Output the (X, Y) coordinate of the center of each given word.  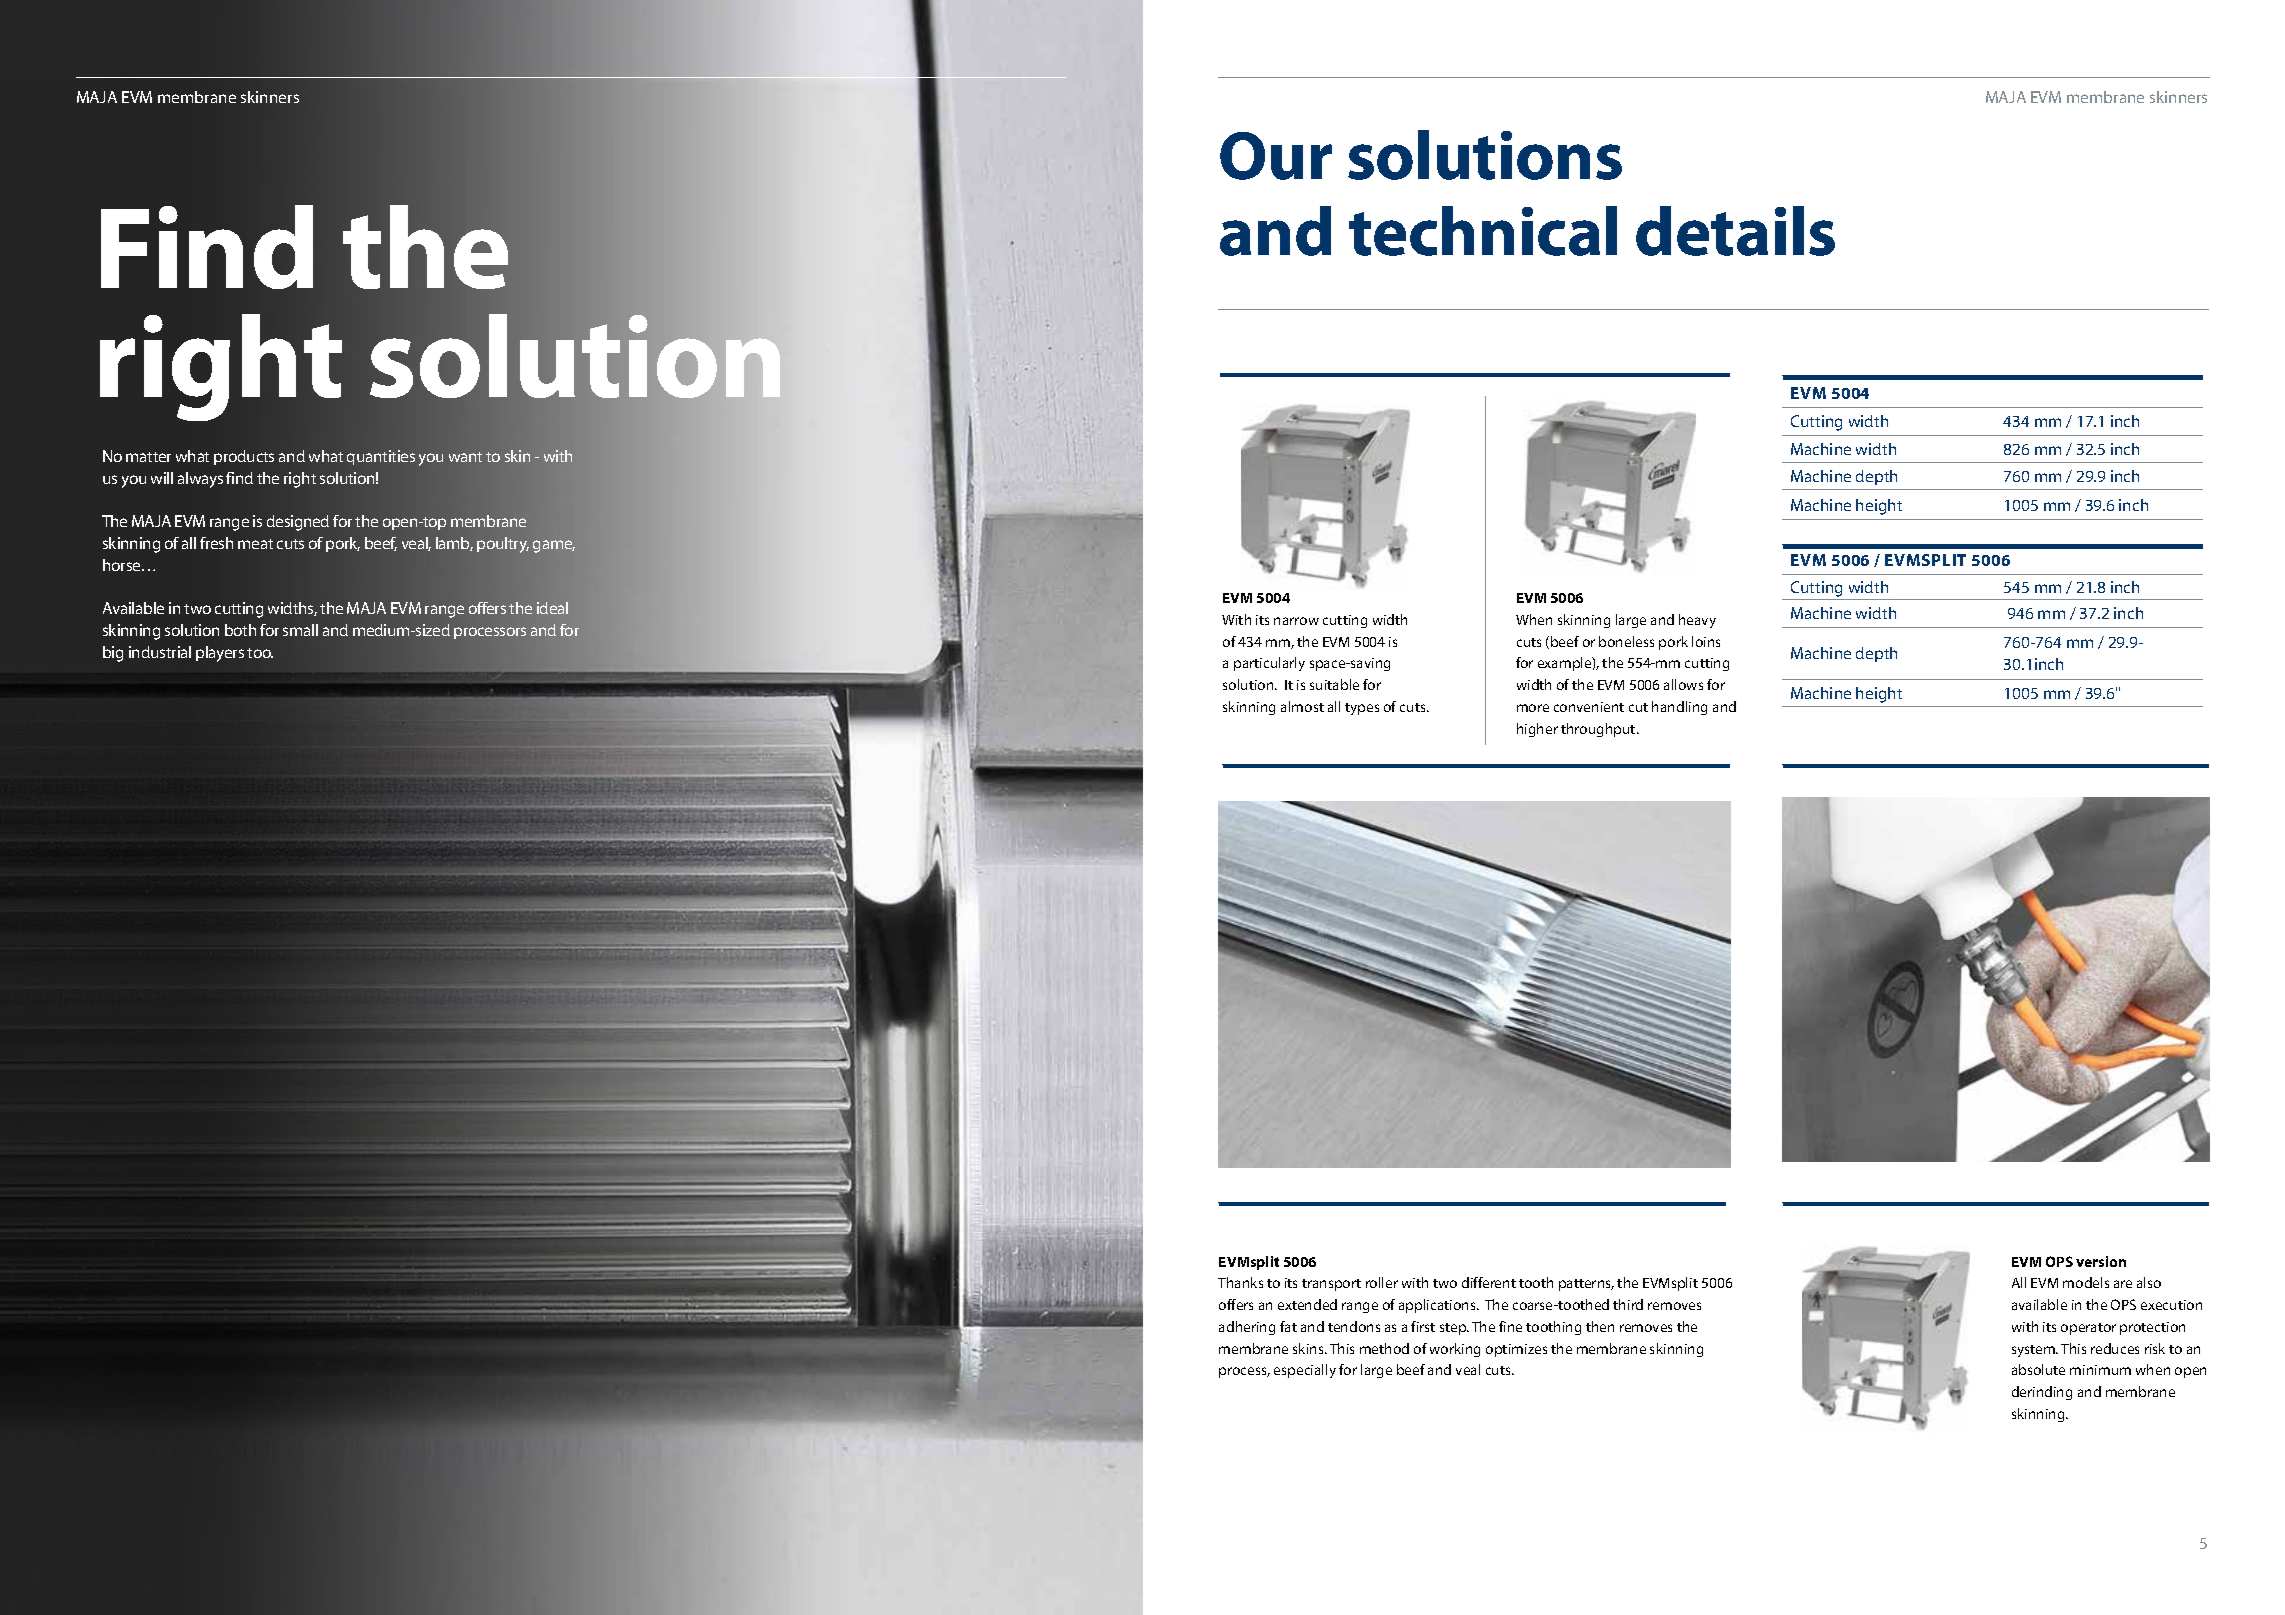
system (2034, 1351)
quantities (381, 457)
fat (1288, 1326)
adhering (1247, 1328)
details (1735, 231)
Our (1276, 156)
